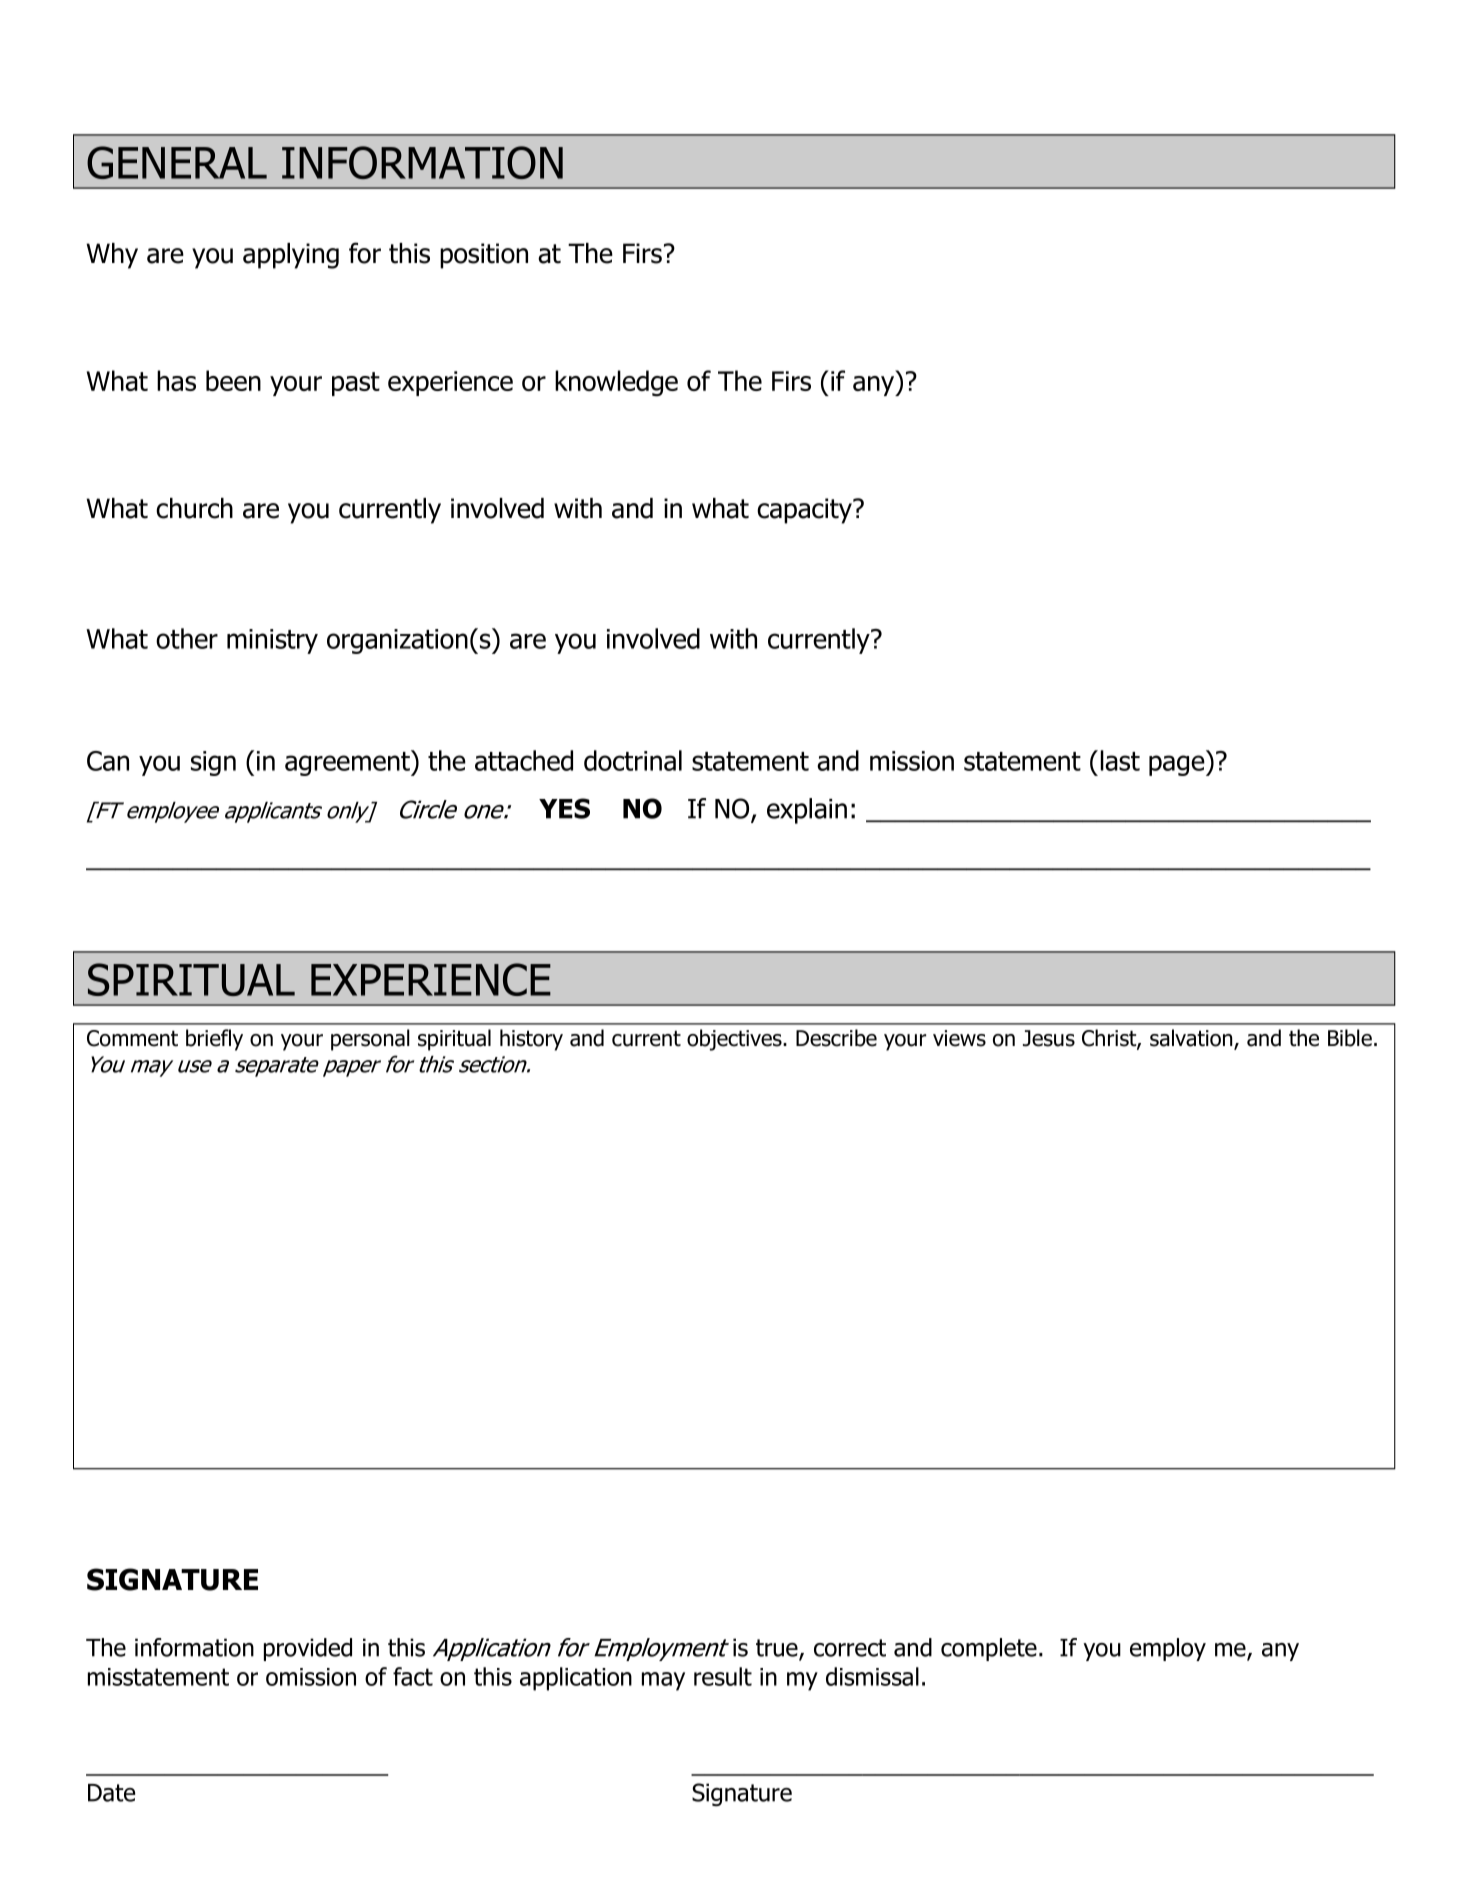 This screenshot has height=1902, width=1470. Describe the element at coordinates (633, 760) in the screenshot. I see `doctrinal` at that location.
